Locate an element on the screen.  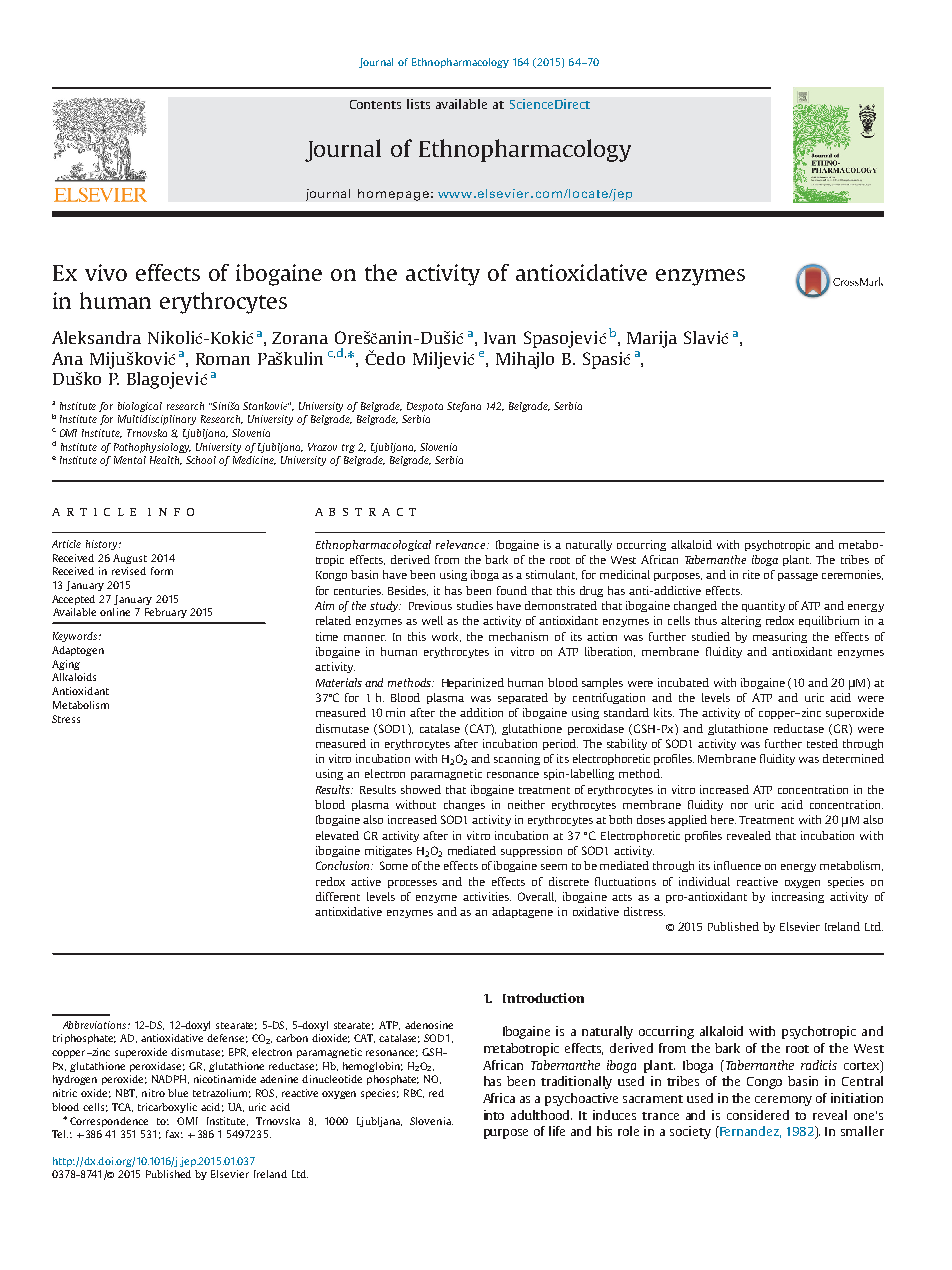
lists is located at coordinates (418, 104).
